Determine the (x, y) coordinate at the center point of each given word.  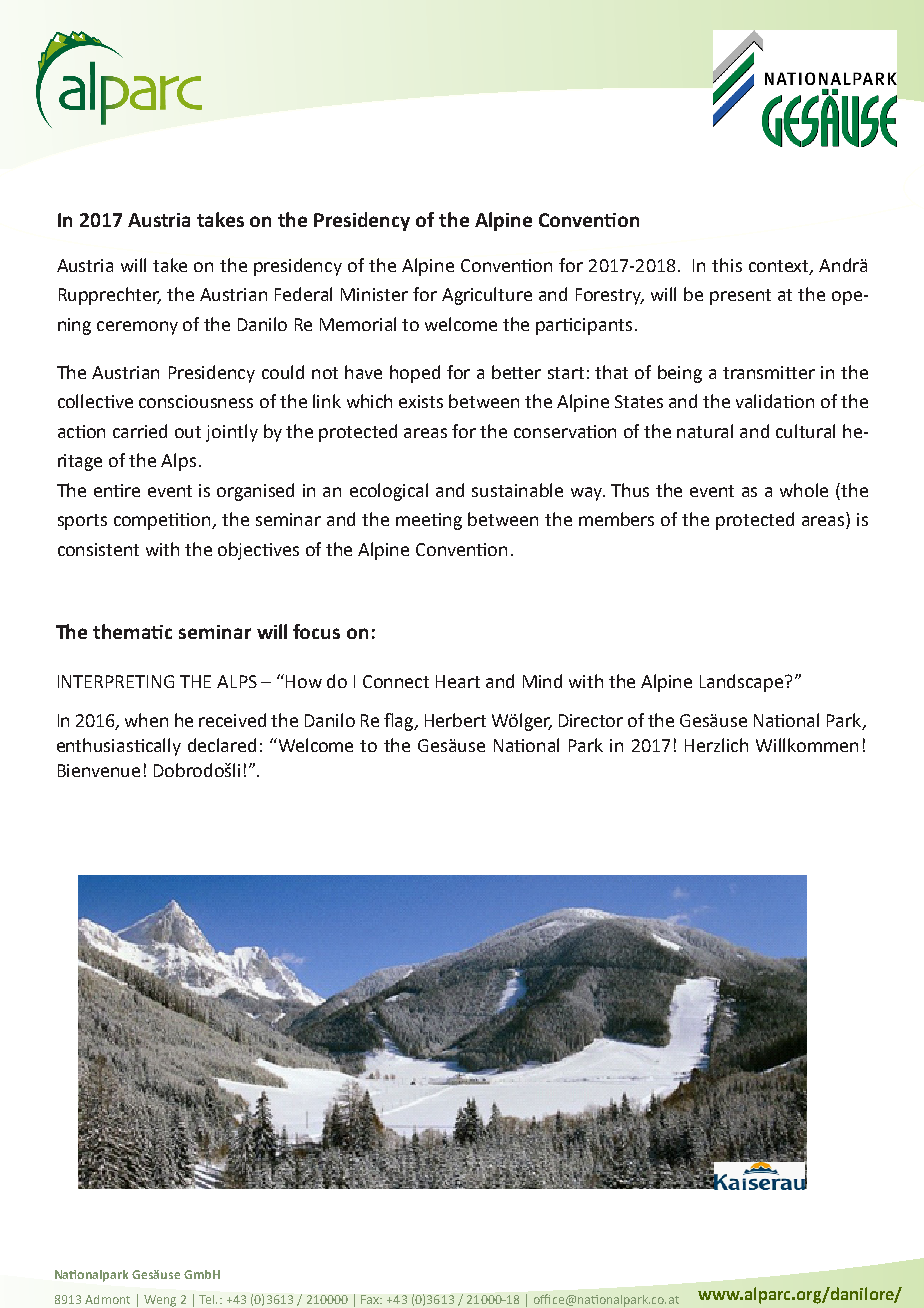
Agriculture (487, 296)
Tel (208, 1299)
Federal (303, 294)
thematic (132, 631)
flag (400, 722)
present (740, 297)
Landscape (743, 683)
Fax (371, 1299)
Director (591, 720)
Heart (458, 681)
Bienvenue (99, 770)
